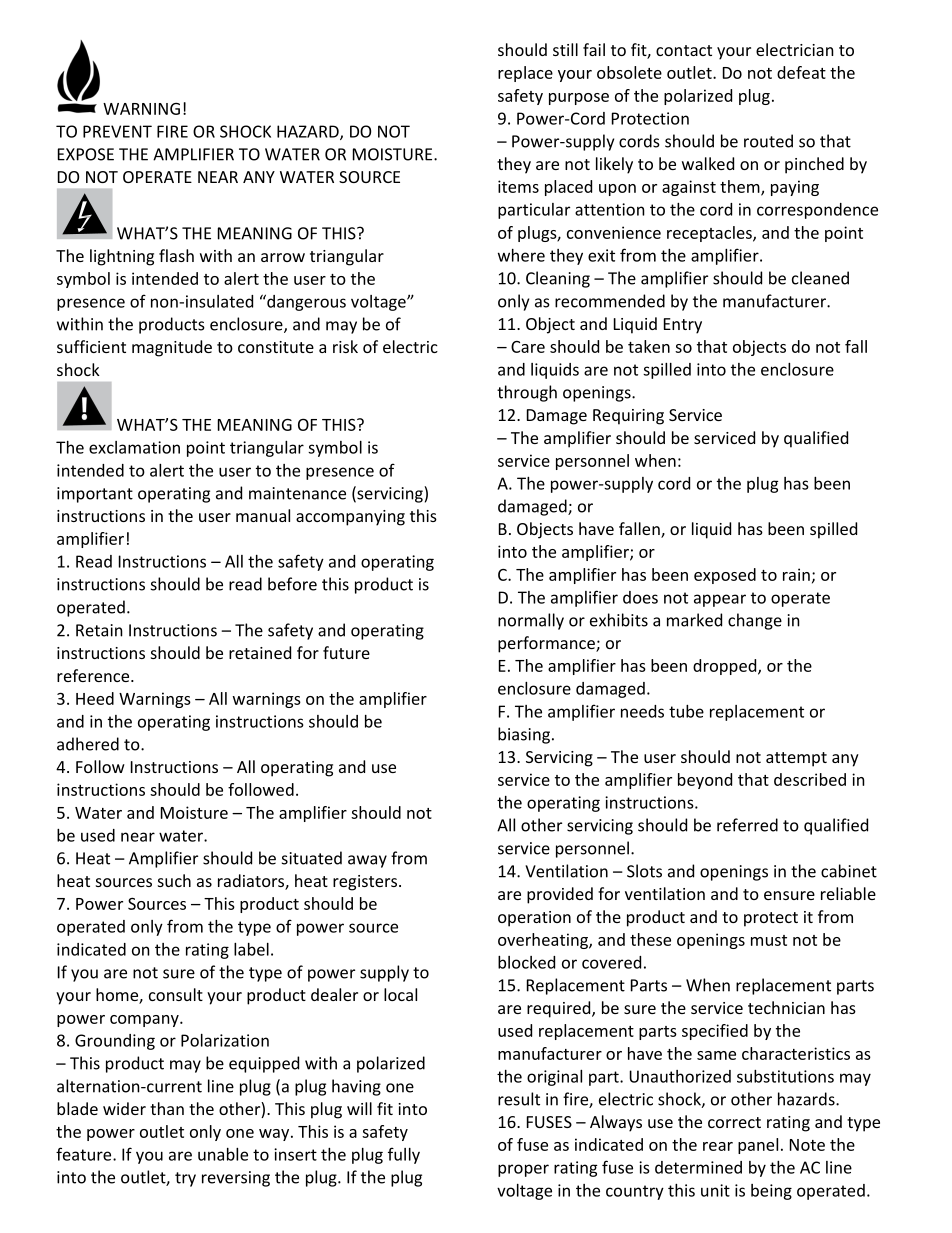 The width and height of the image is (952, 1233). I want to click on reference, so click(94, 675).
